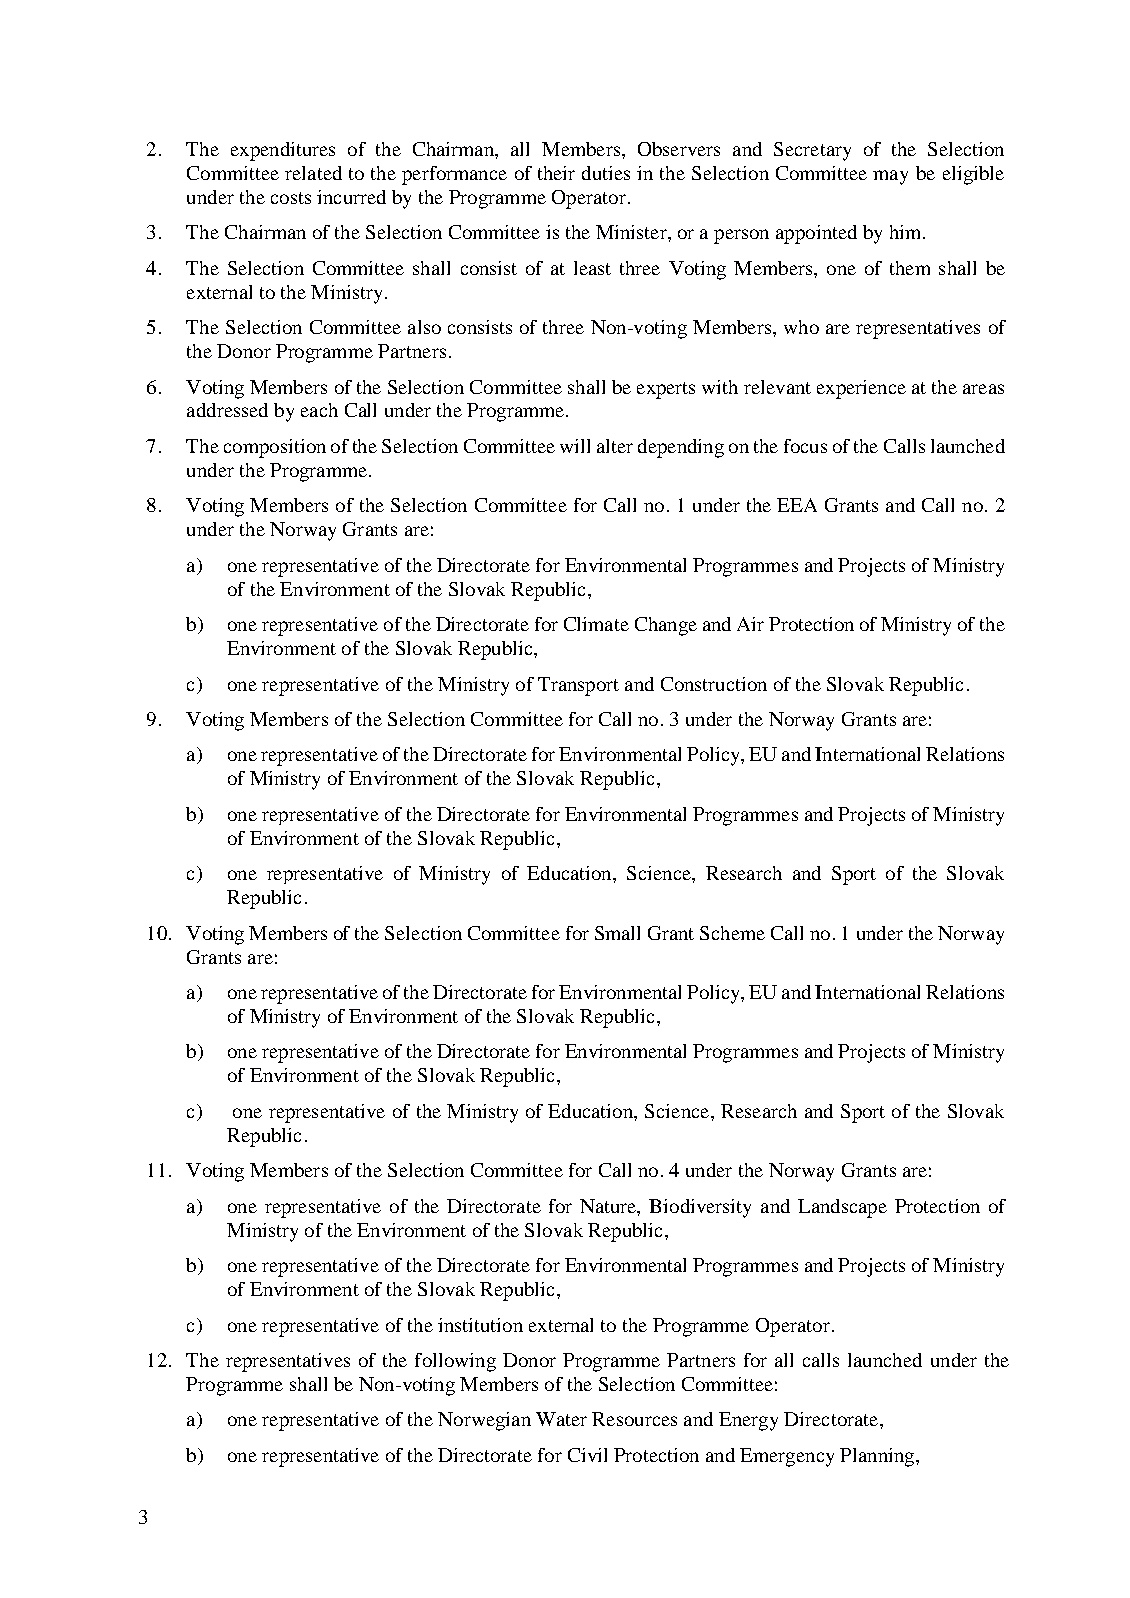 The width and height of the document is (1130, 1598). I want to click on duties, so click(606, 173).
